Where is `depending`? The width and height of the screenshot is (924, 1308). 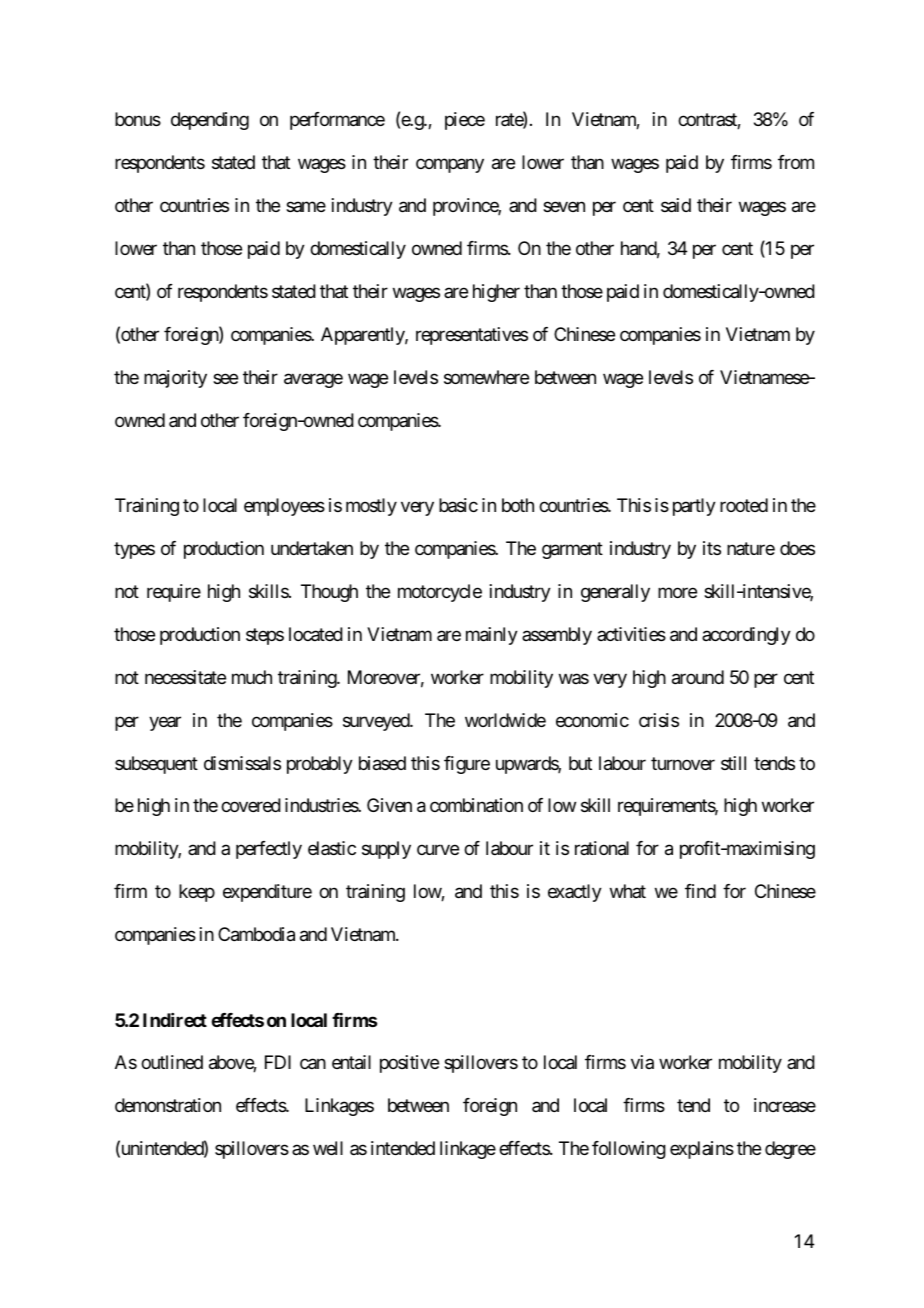
depending is located at coordinates (210, 121).
